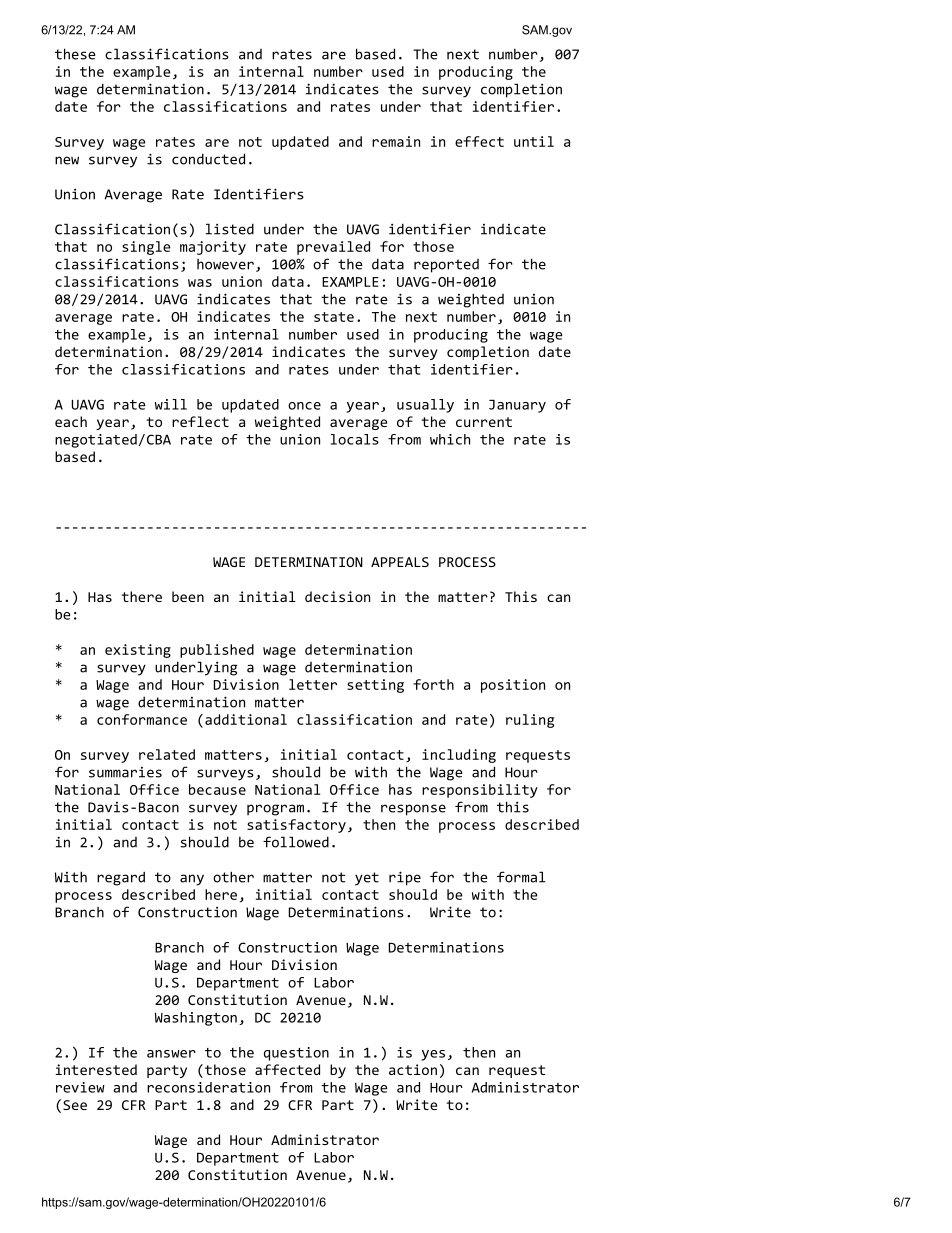 Image resolution: width=952 pixels, height=1233 pixels. What do you see at coordinates (480, 791) in the screenshot?
I see `responsibility` at bounding box center [480, 791].
